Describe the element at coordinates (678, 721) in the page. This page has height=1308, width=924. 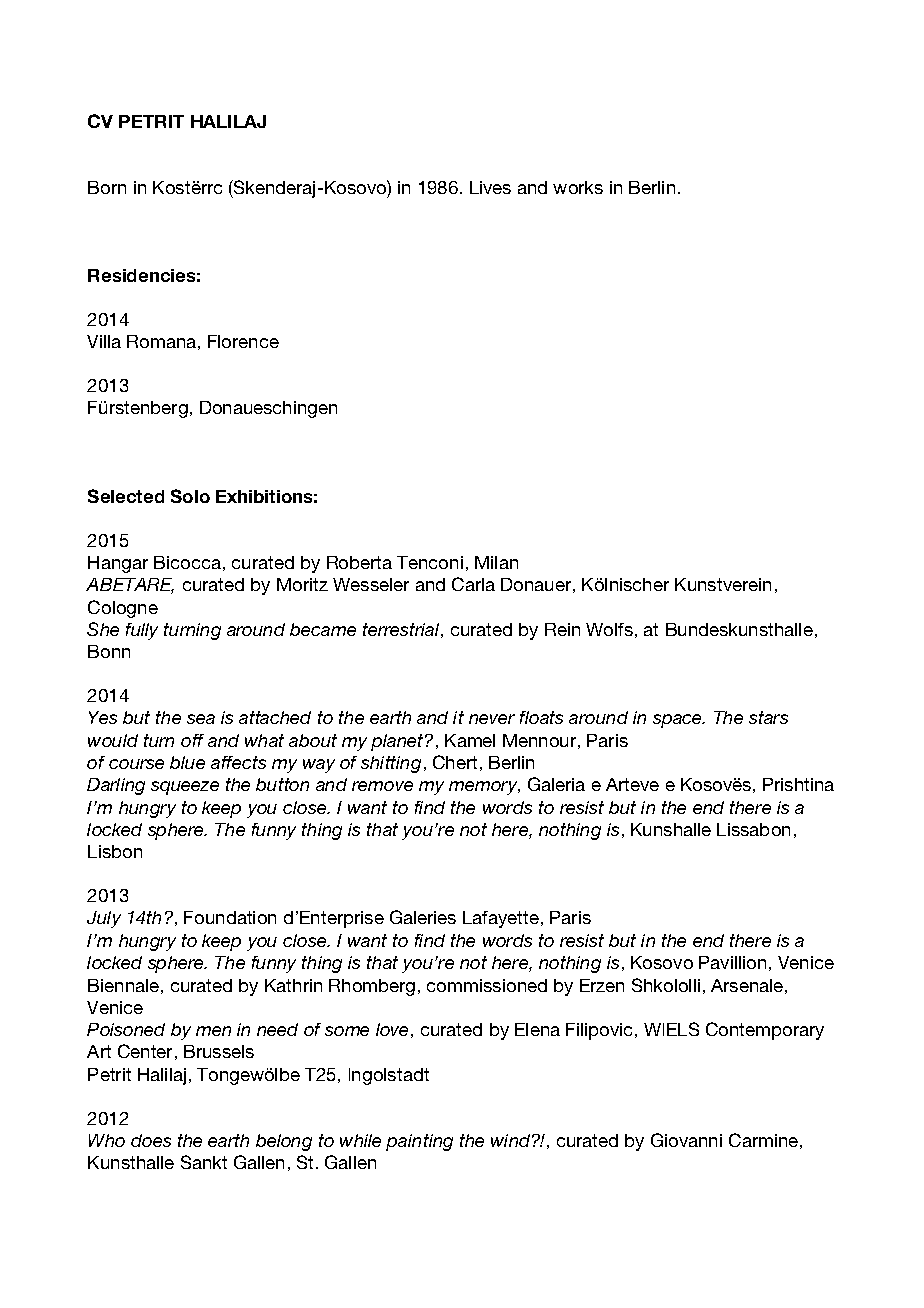
I see `space` at that location.
